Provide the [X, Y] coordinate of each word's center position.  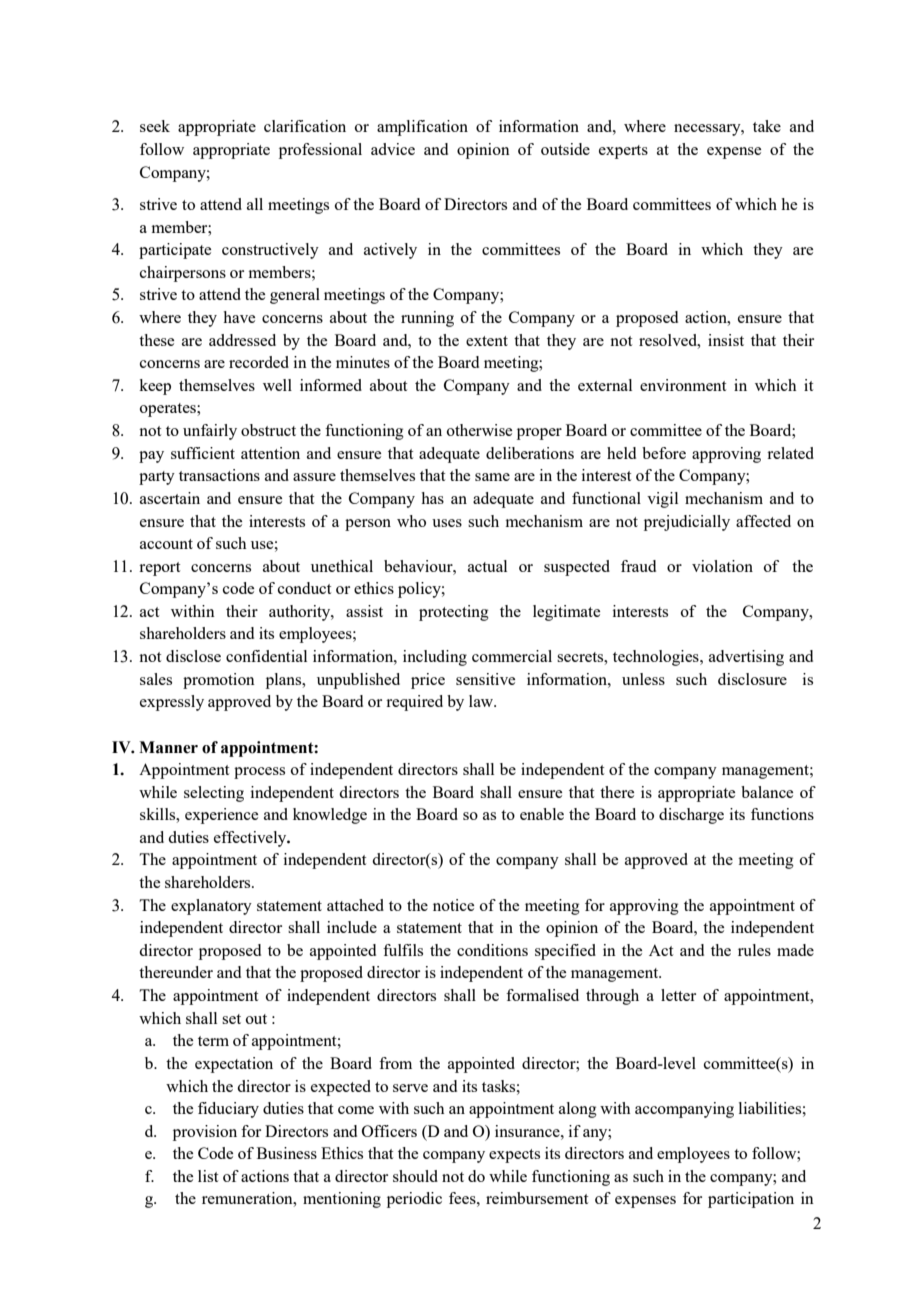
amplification [422, 128]
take [767, 126]
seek [155, 126]
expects [514, 1156]
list [208, 1176]
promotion [219, 681]
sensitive [485, 679]
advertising [746, 658]
